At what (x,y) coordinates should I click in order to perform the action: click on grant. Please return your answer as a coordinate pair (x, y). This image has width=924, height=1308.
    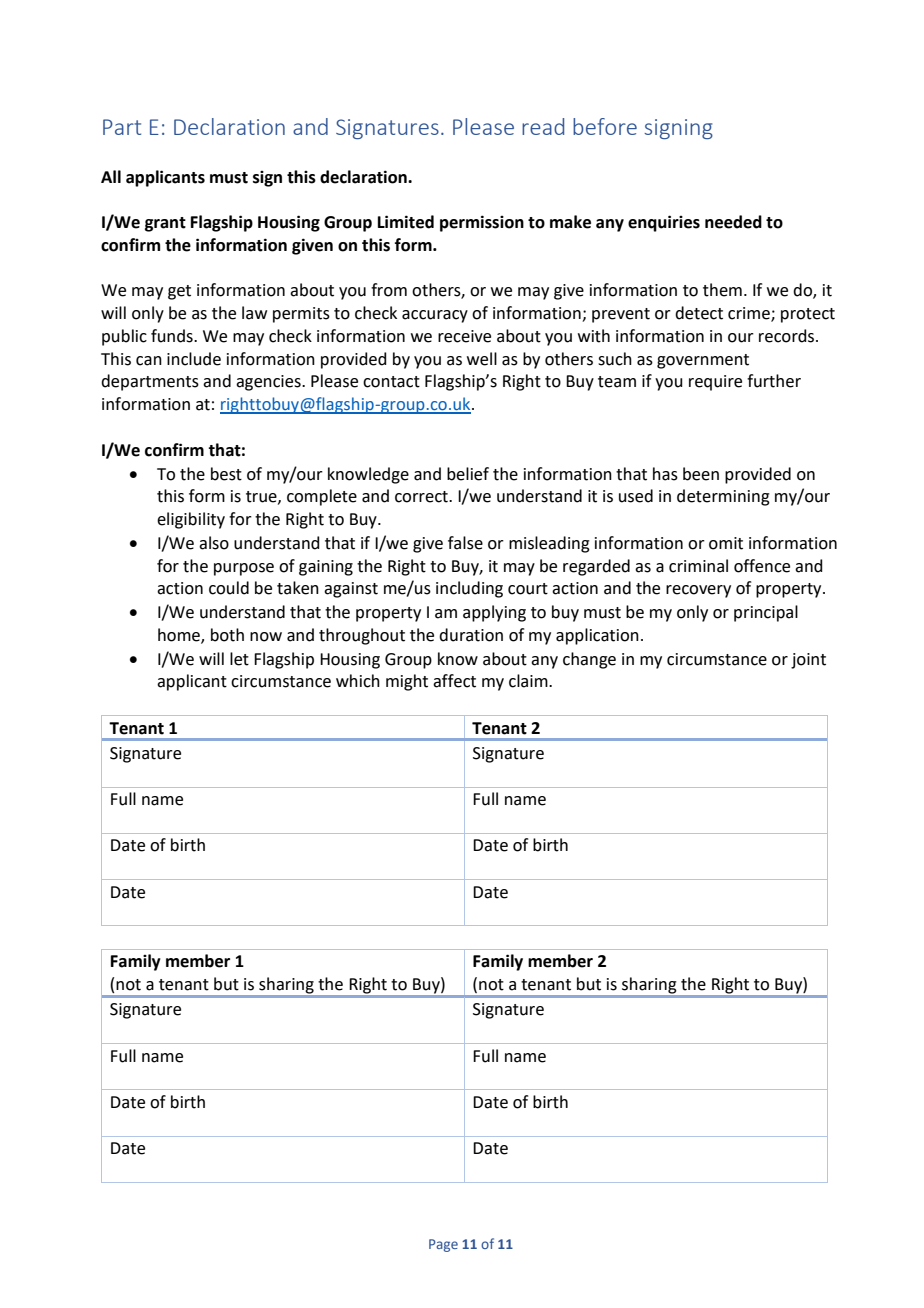
    Looking at the image, I should click on (165, 224).
